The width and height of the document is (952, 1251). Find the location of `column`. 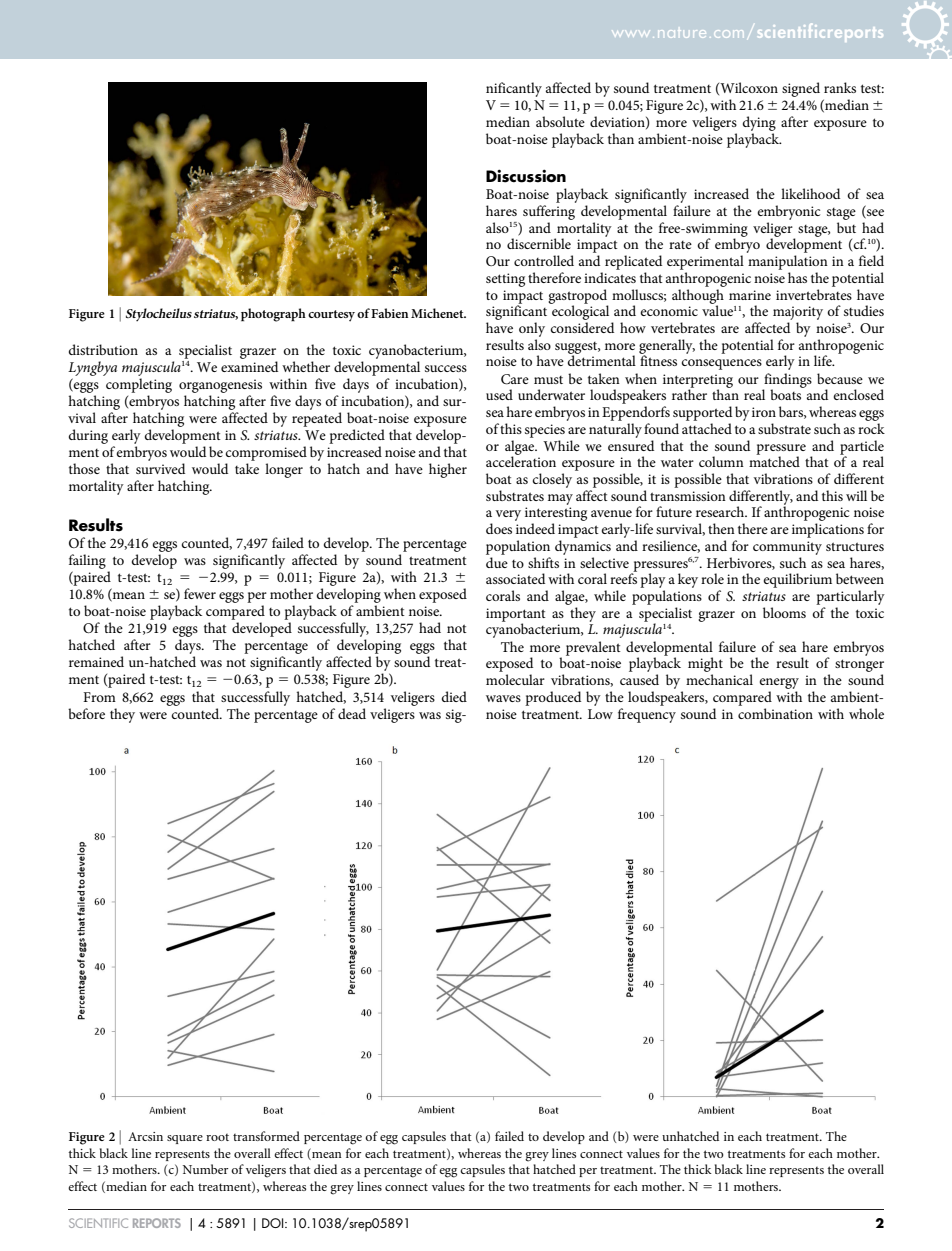

column is located at coordinates (721, 461).
